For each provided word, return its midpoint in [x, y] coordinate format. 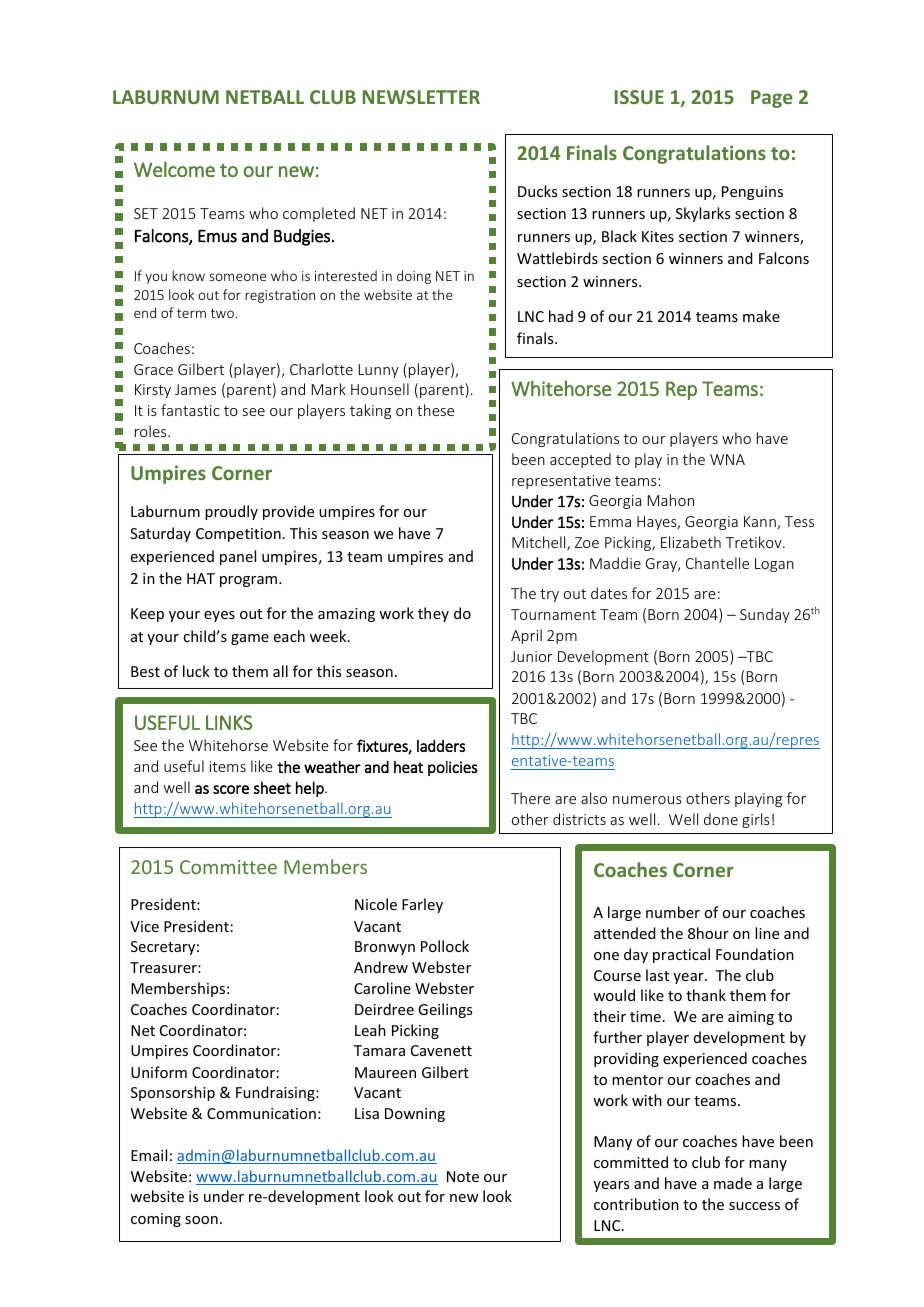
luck [196, 671]
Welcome [174, 169]
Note [463, 1176]
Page [772, 99]
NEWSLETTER [421, 97]
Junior [532, 656]
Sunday [765, 615]
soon [201, 1220]
